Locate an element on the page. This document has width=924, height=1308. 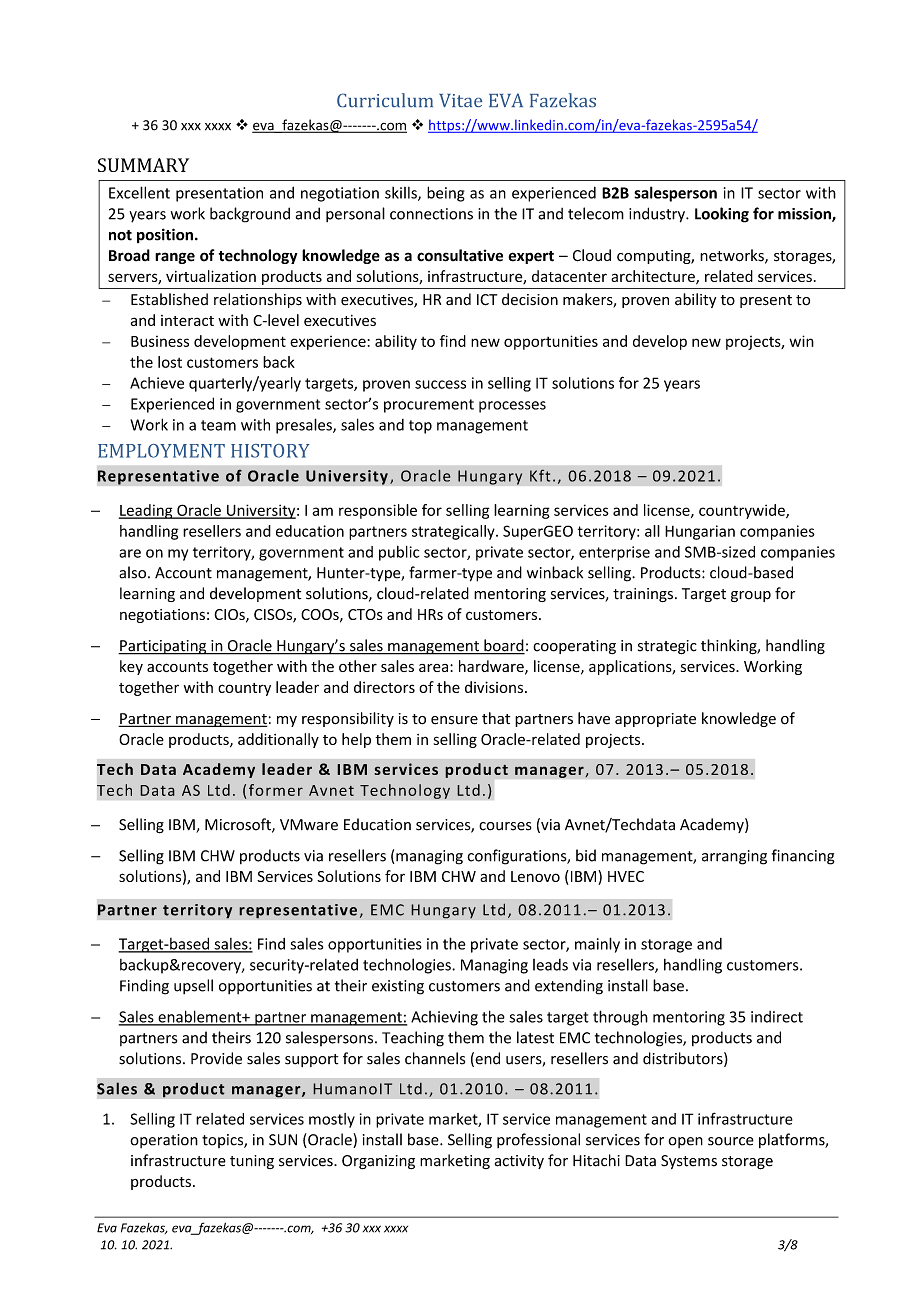
Participating is located at coordinates (163, 647).
